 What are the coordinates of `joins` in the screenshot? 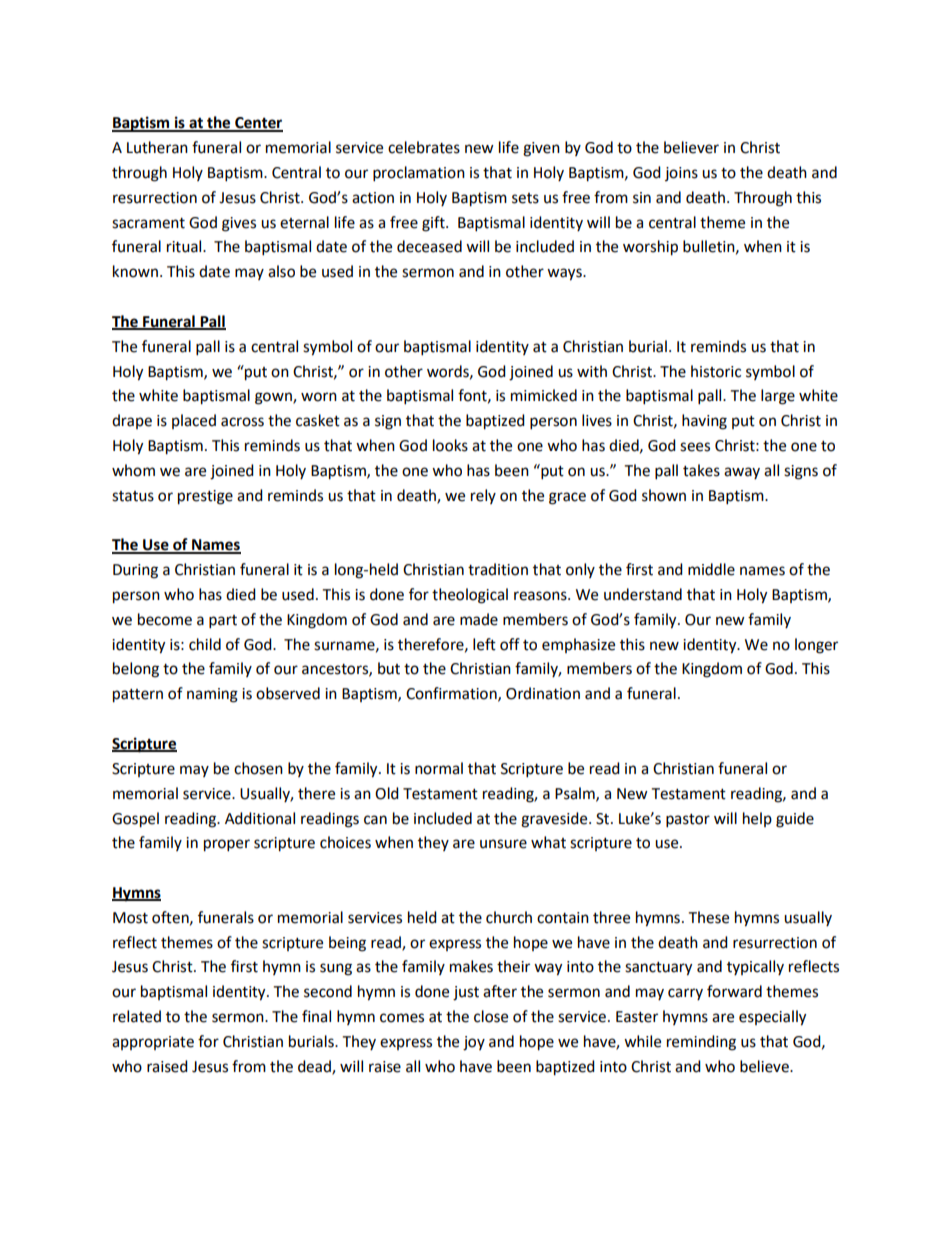 It's located at (681, 174).
